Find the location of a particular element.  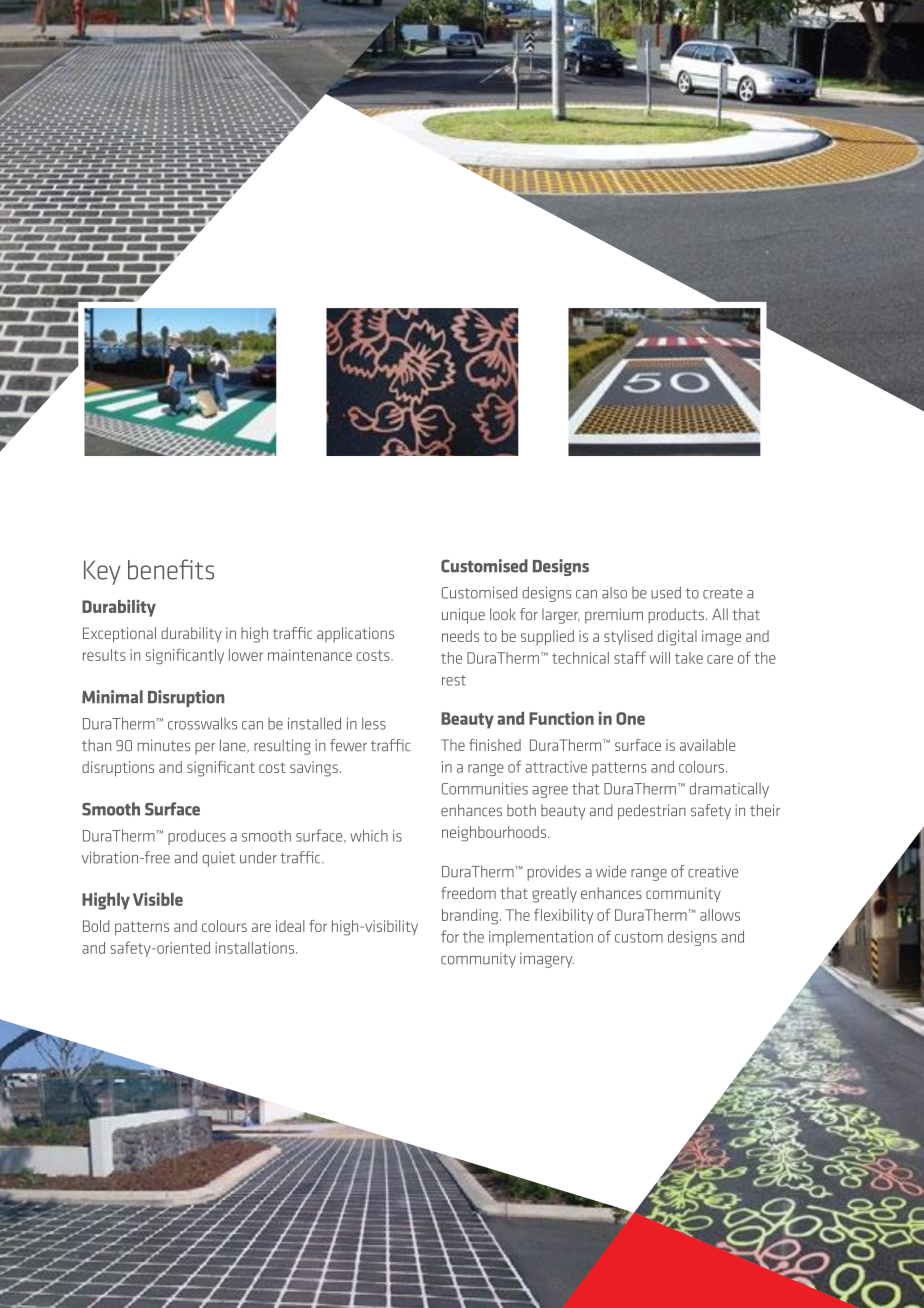

which is located at coordinates (369, 836).
